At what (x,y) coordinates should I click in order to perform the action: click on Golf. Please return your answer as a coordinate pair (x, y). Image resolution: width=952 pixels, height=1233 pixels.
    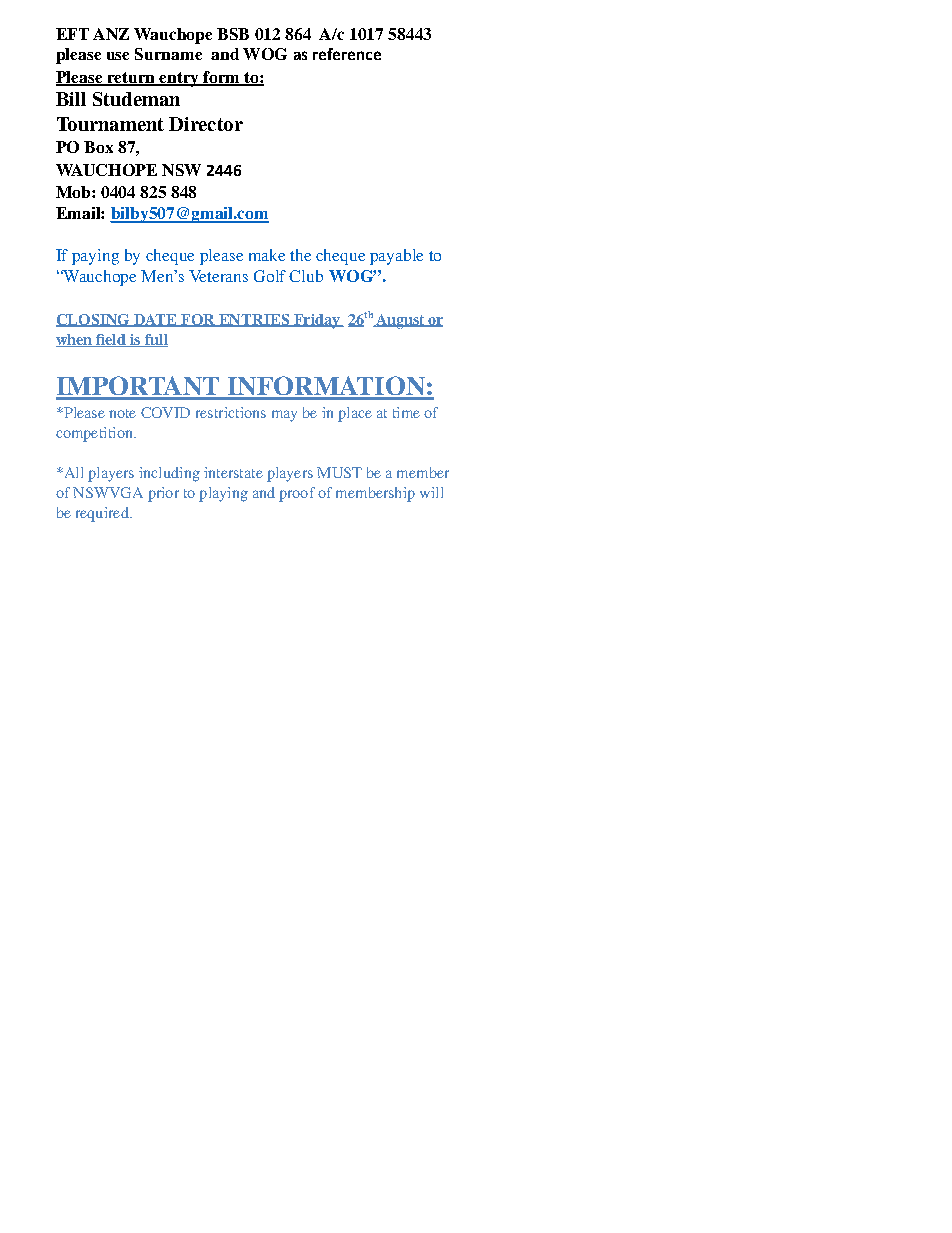
    Looking at the image, I should click on (270, 276).
